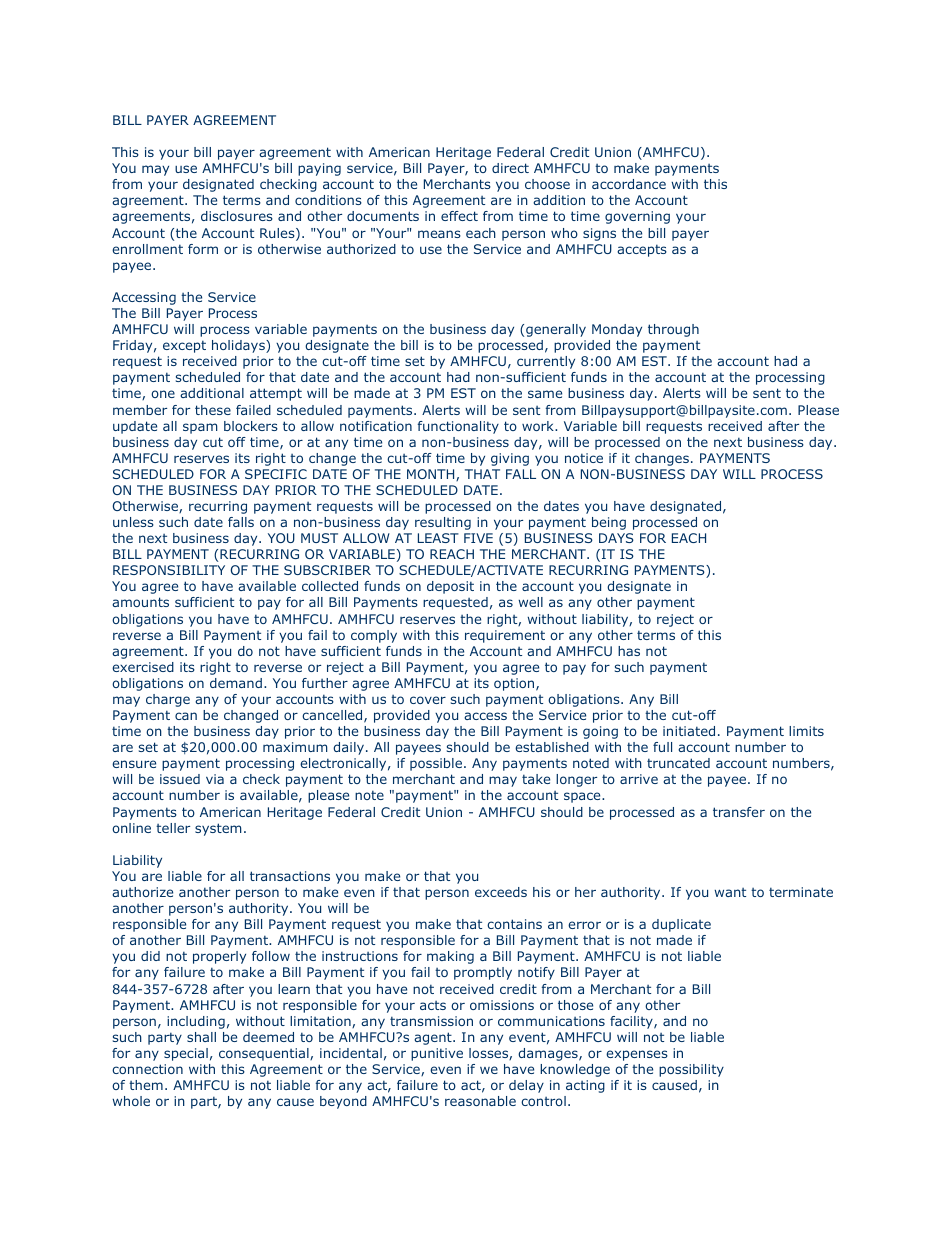 Image resolution: width=952 pixels, height=1233 pixels. I want to click on transfer, so click(739, 812).
